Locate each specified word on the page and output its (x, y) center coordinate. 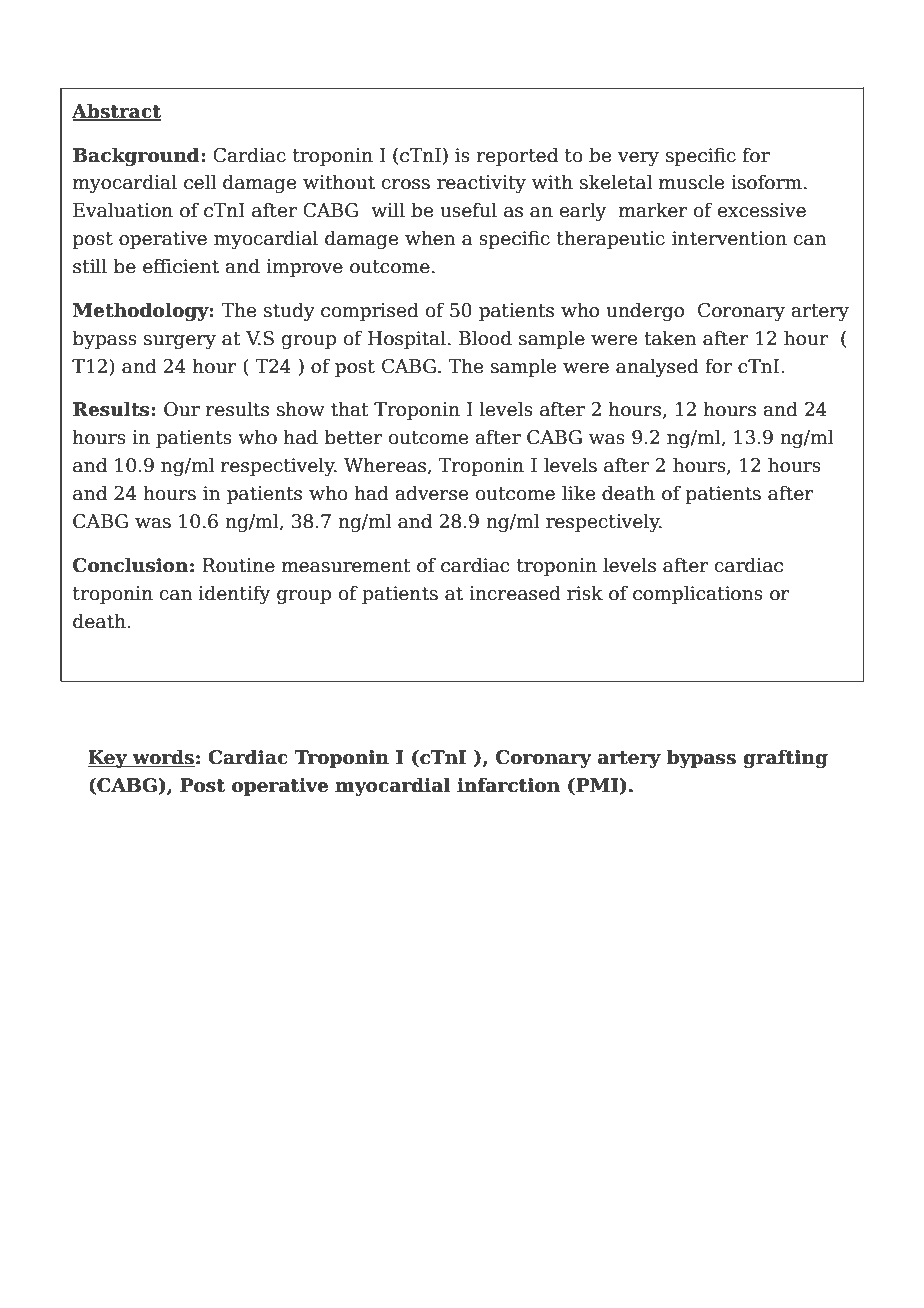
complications (698, 594)
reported (517, 156)
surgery (180, 342)
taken (670, 338)
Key (109, 759)
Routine (238, 565)
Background (137, 156)
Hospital (407, 339)
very (638, 159)
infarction (508, 785)
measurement (346, 566)
